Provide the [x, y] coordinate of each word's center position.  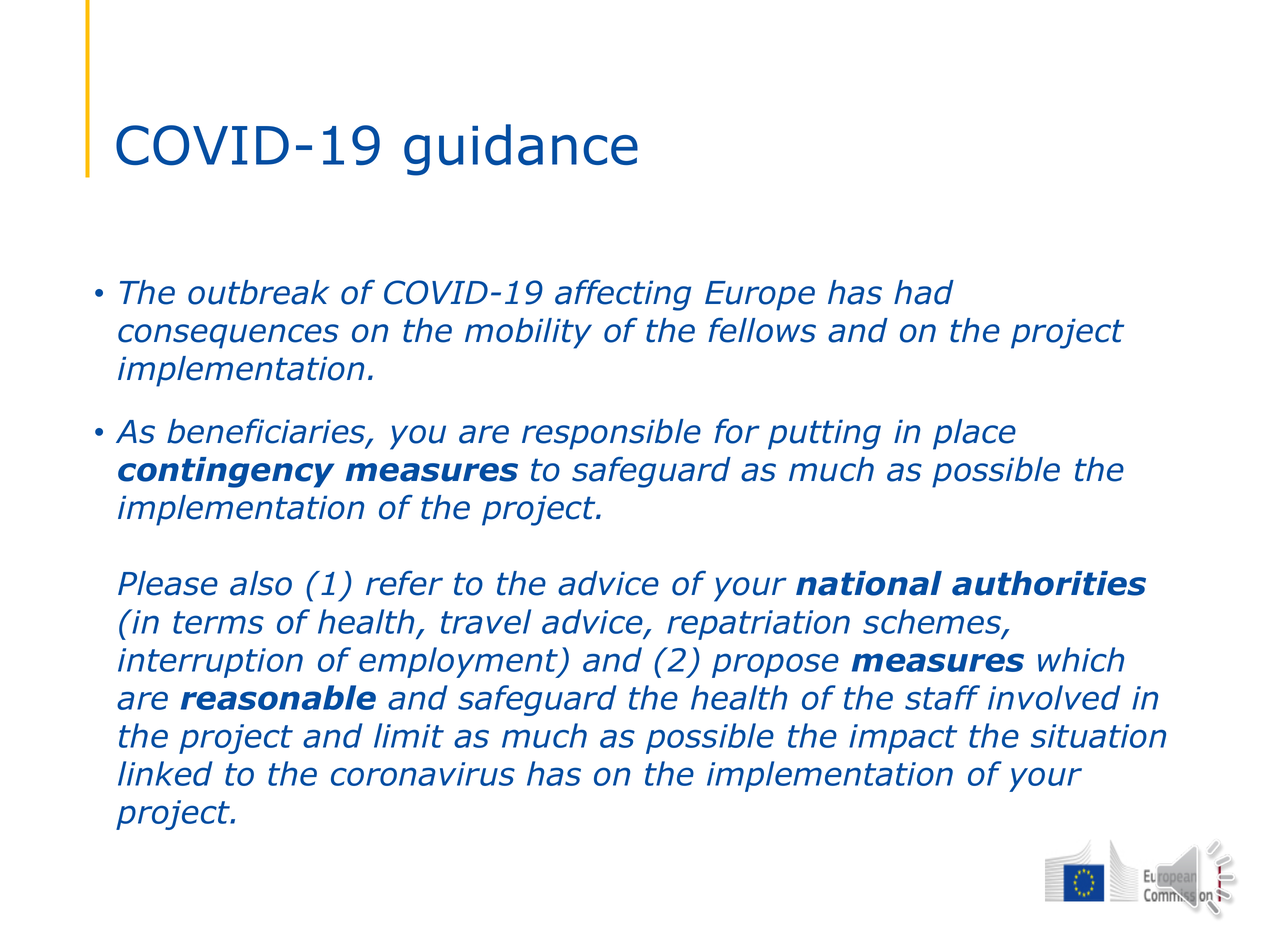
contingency [226, 472]
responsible [611, 434]
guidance [521, 150]
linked [165, 773]
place [974, 434]
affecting [623, 295]
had [924, 292]
